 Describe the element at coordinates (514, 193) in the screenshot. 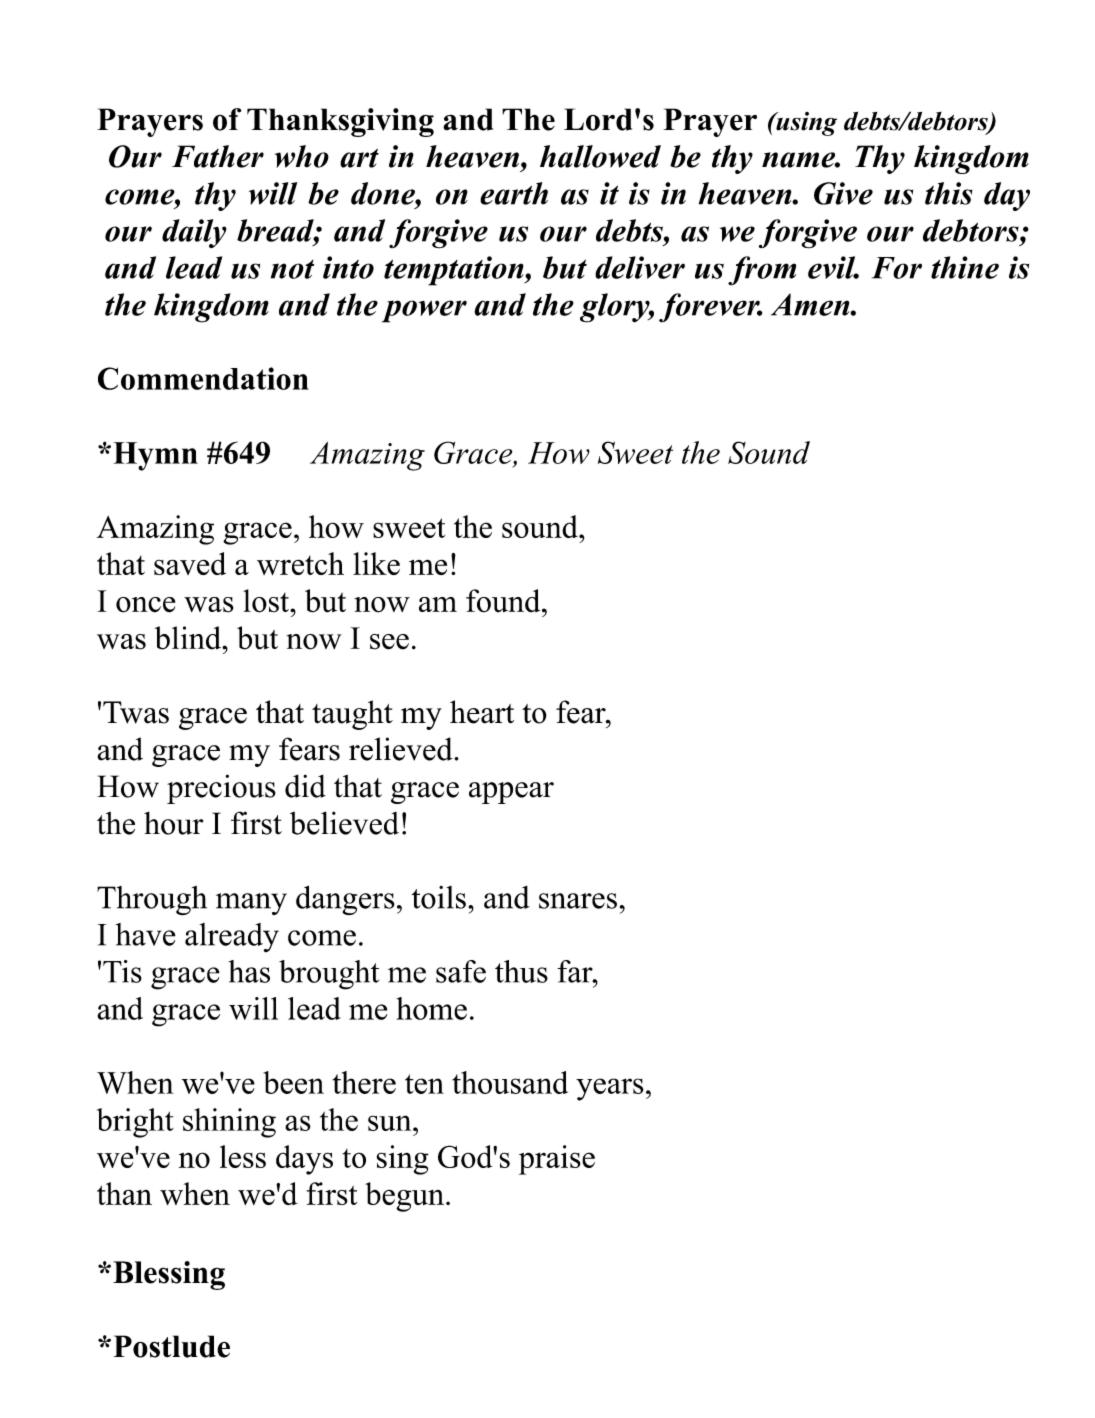

I see `earth` at that location.
